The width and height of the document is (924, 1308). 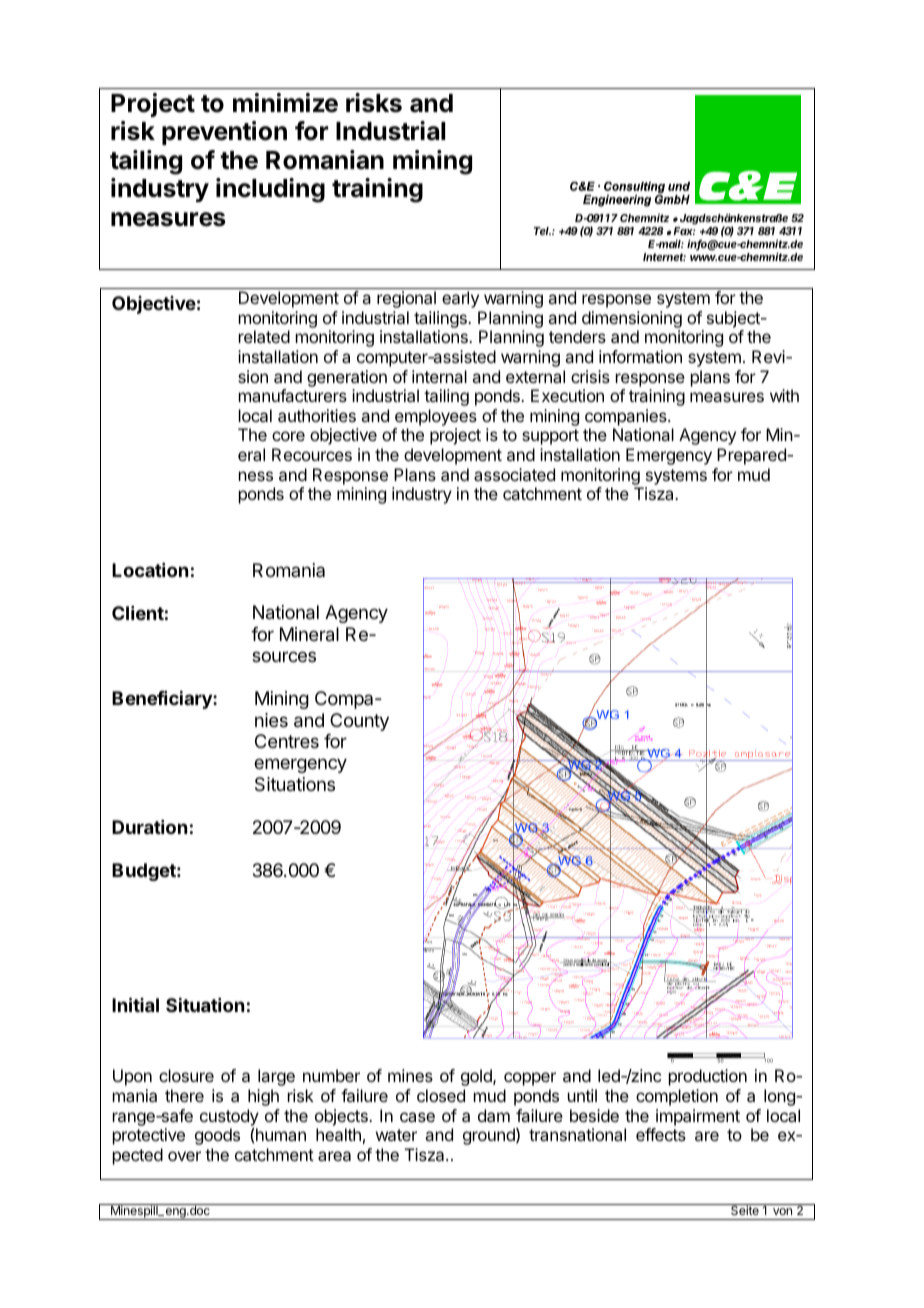 What do you see at coordinates (542, 231) in the document?
I see `Tel` at bounding box center [542, 231].
